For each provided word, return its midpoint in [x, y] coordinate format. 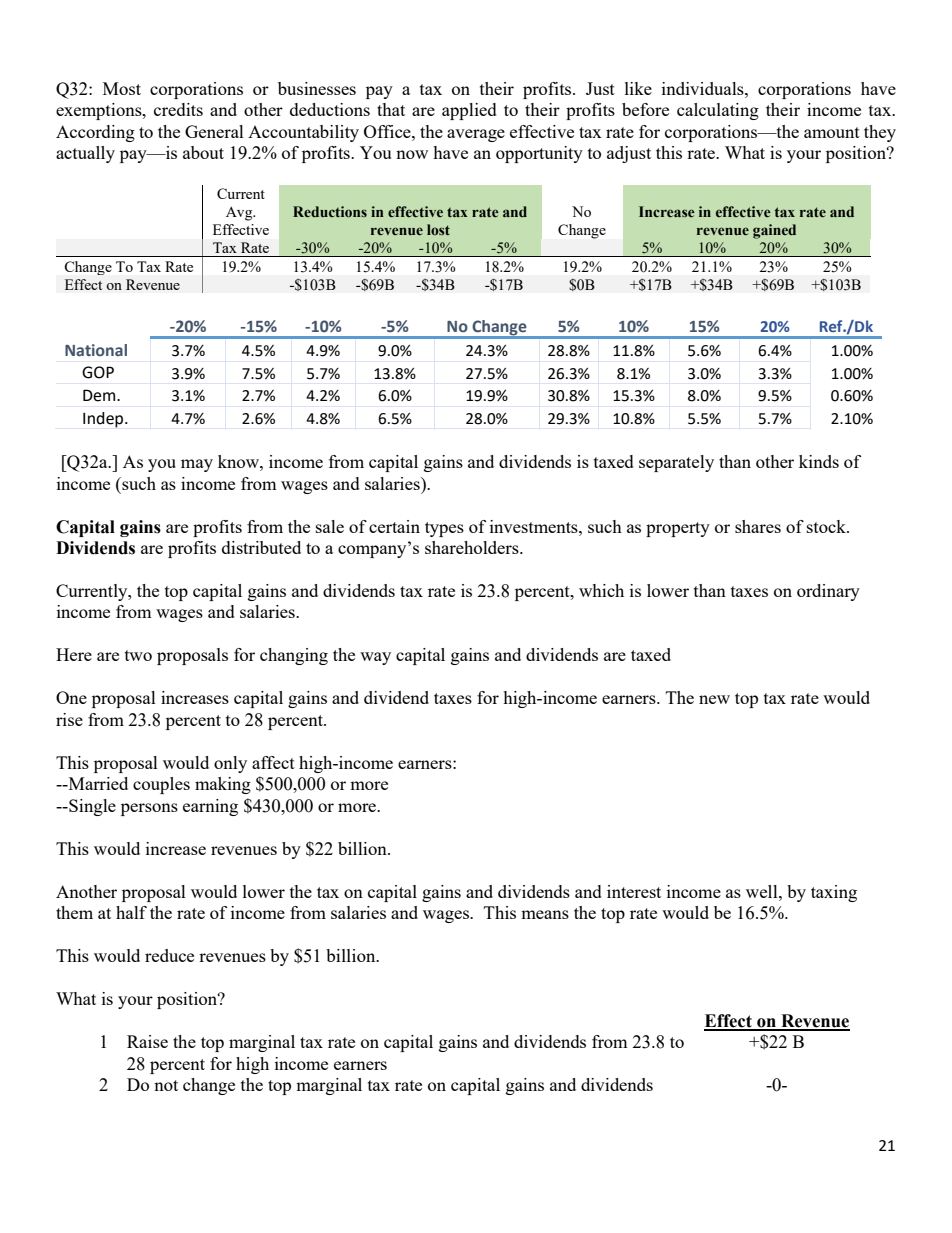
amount [832, 132]
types [444, 529]
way [375, 658]
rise [69, 719]
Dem [100, 395]
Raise [147, 1041]
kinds [819, 461]
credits [178, 109]
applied [469, 111]
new [714, 699]
